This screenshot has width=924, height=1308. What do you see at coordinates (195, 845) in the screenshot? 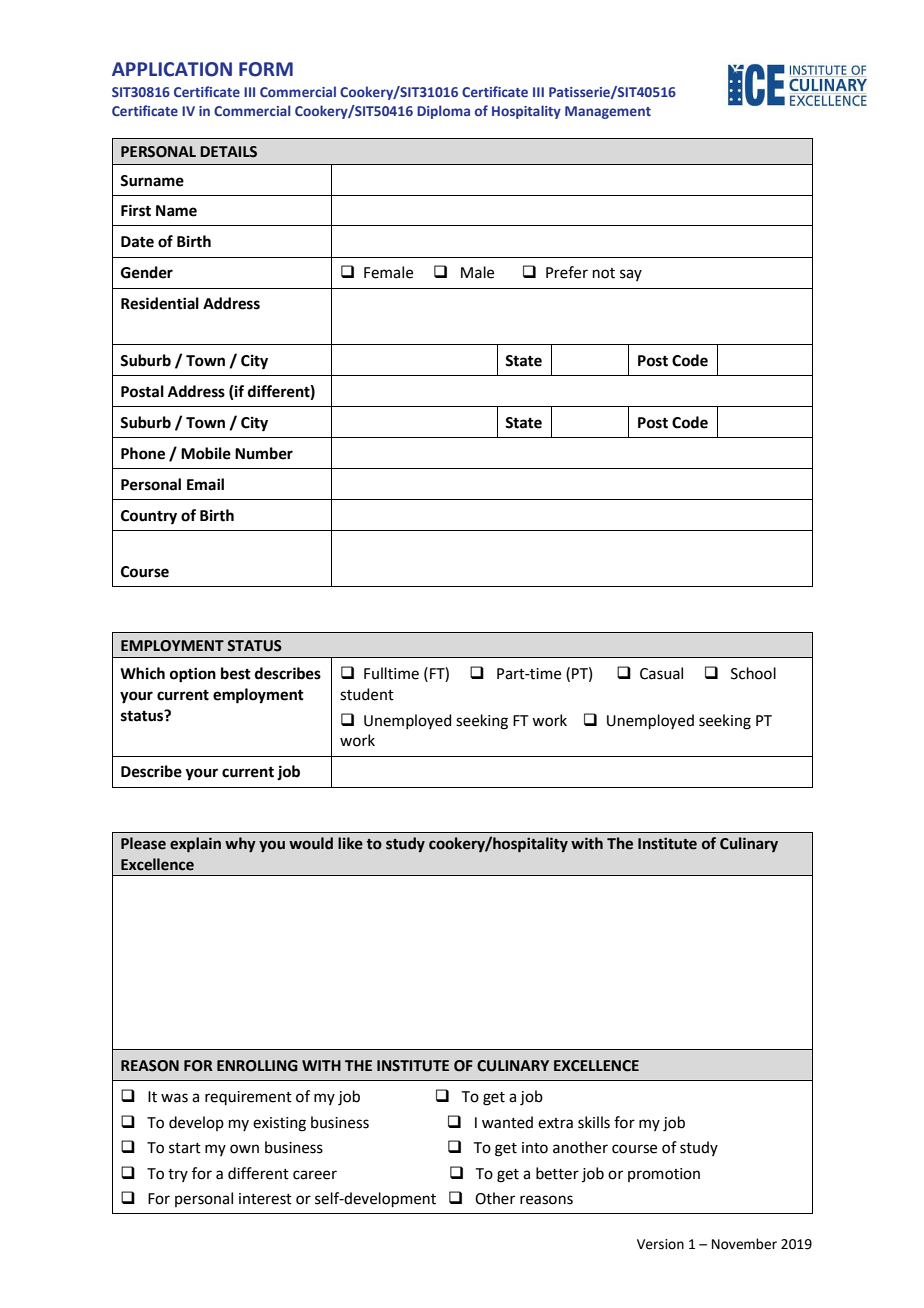
I see `explain` at bounding box center [195, 845].
